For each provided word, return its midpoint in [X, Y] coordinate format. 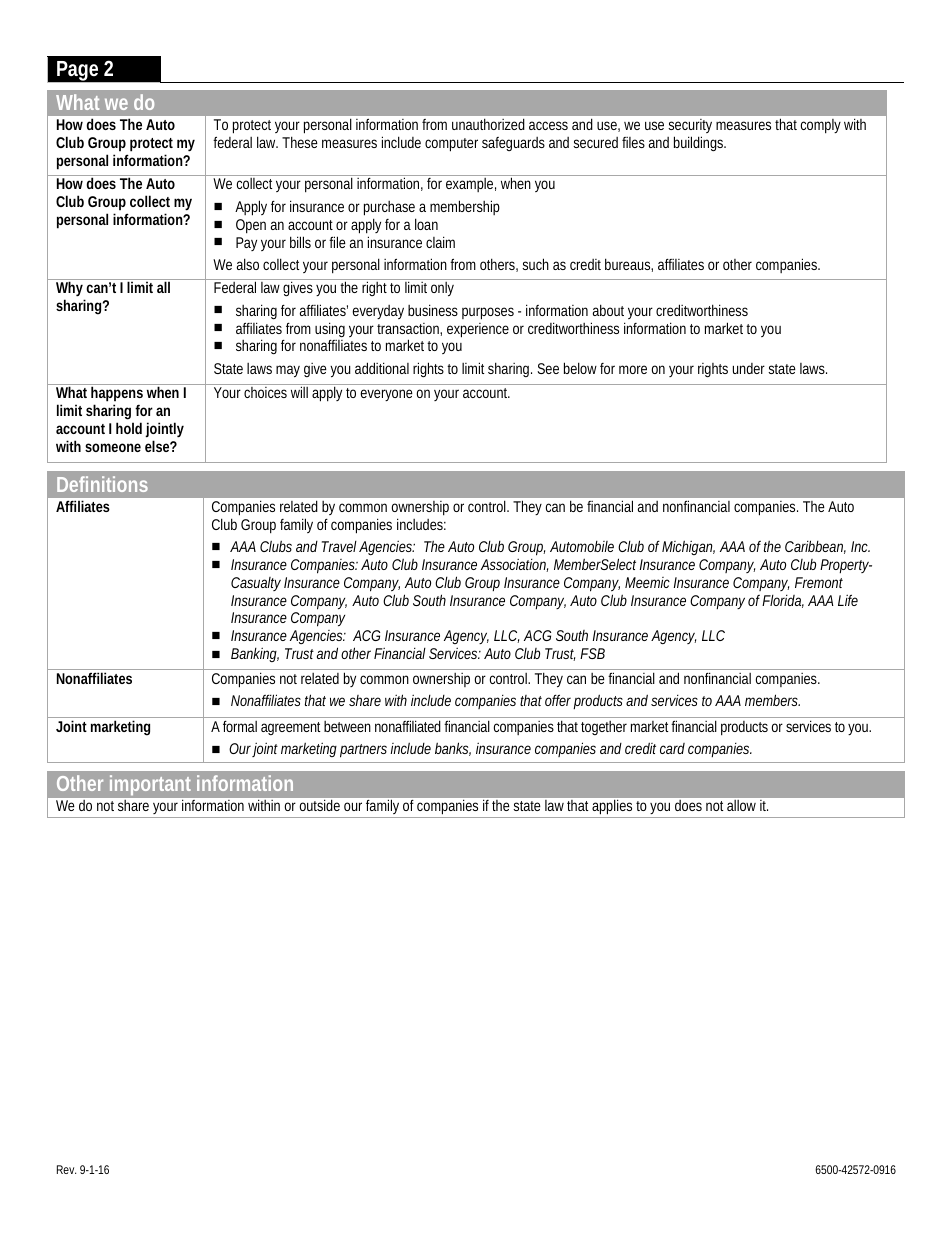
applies [612, 807]
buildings [700, 143]
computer [451, 145]
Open [251, 226]
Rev [66, 1169]
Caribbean [815, 547]
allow [741, 805]
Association [514, 565]
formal [240, 726]
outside [320, 805]
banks [453, 749]
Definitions [102, 484]
